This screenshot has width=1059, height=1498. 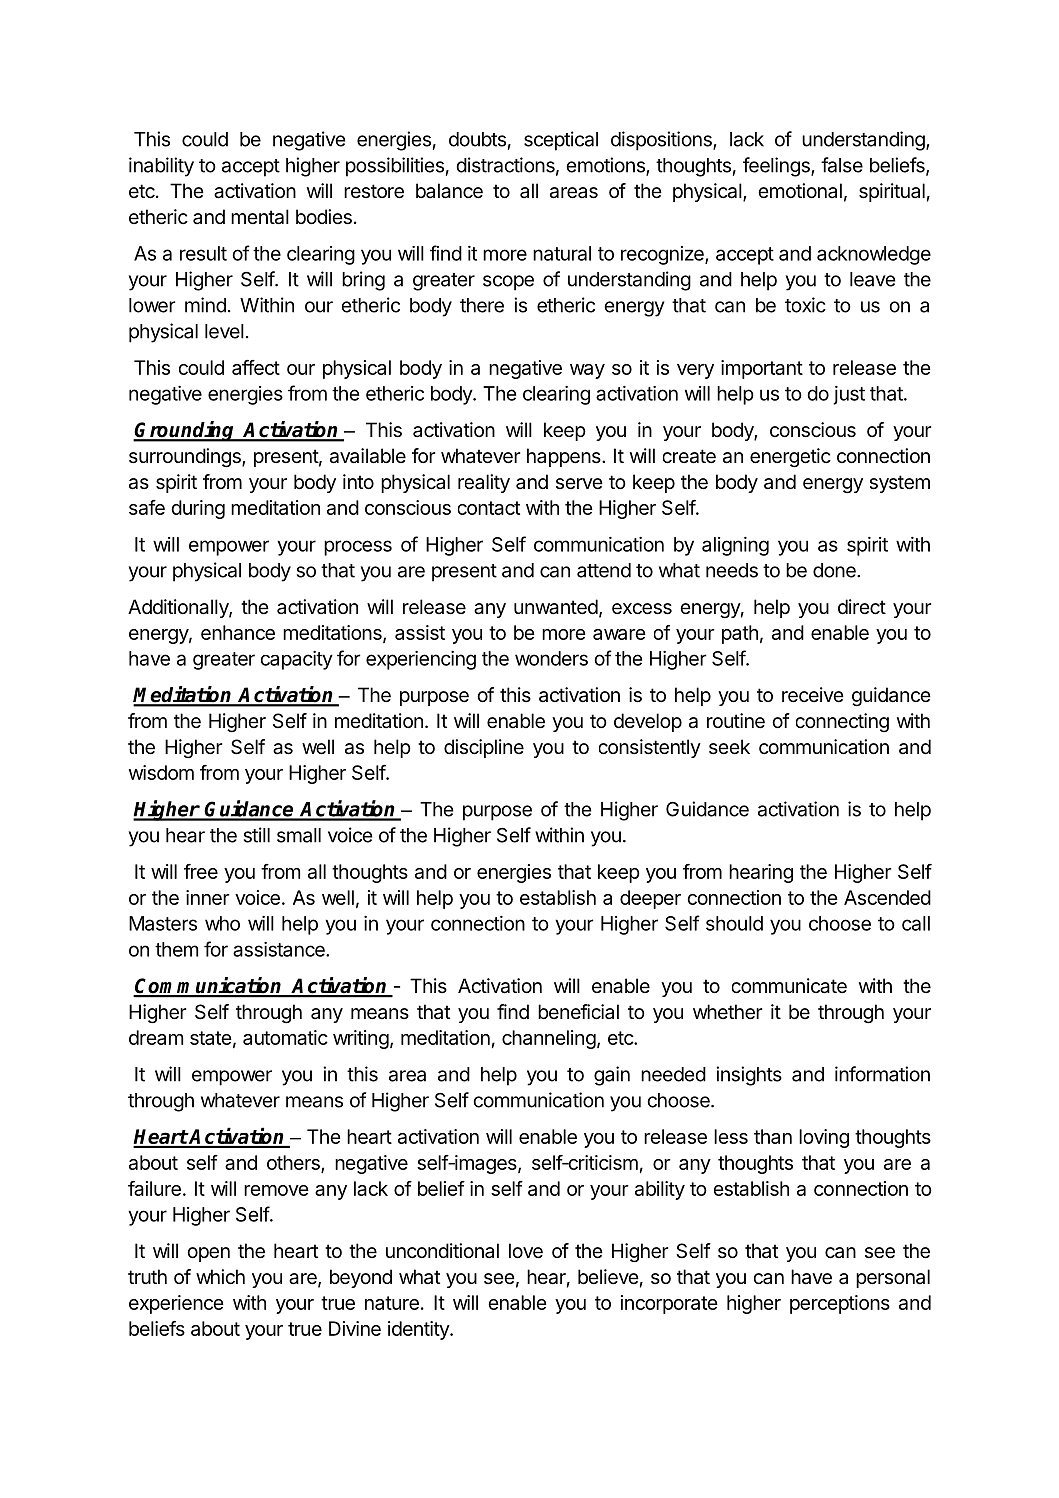 What do you see at coordinates (840, 1304) in the screenshot?
I see `perceptions` at bounding box center [840, 1304].
